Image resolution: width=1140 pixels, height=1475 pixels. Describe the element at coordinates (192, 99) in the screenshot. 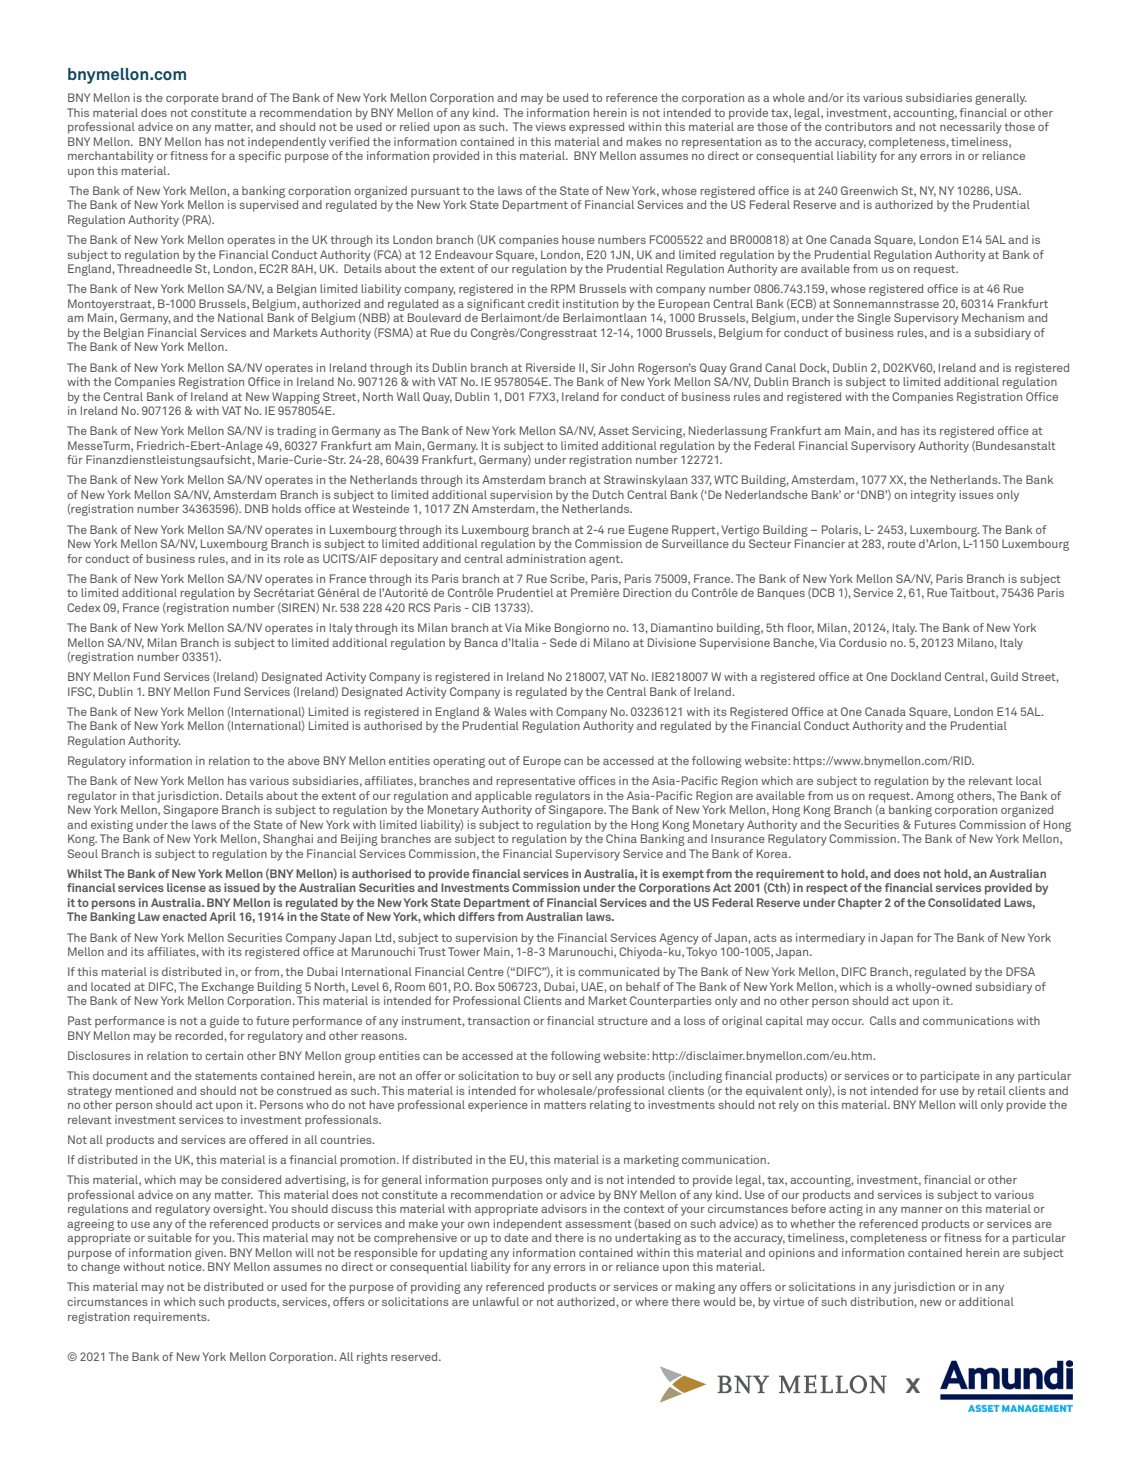

I see `corporate` at that location.
